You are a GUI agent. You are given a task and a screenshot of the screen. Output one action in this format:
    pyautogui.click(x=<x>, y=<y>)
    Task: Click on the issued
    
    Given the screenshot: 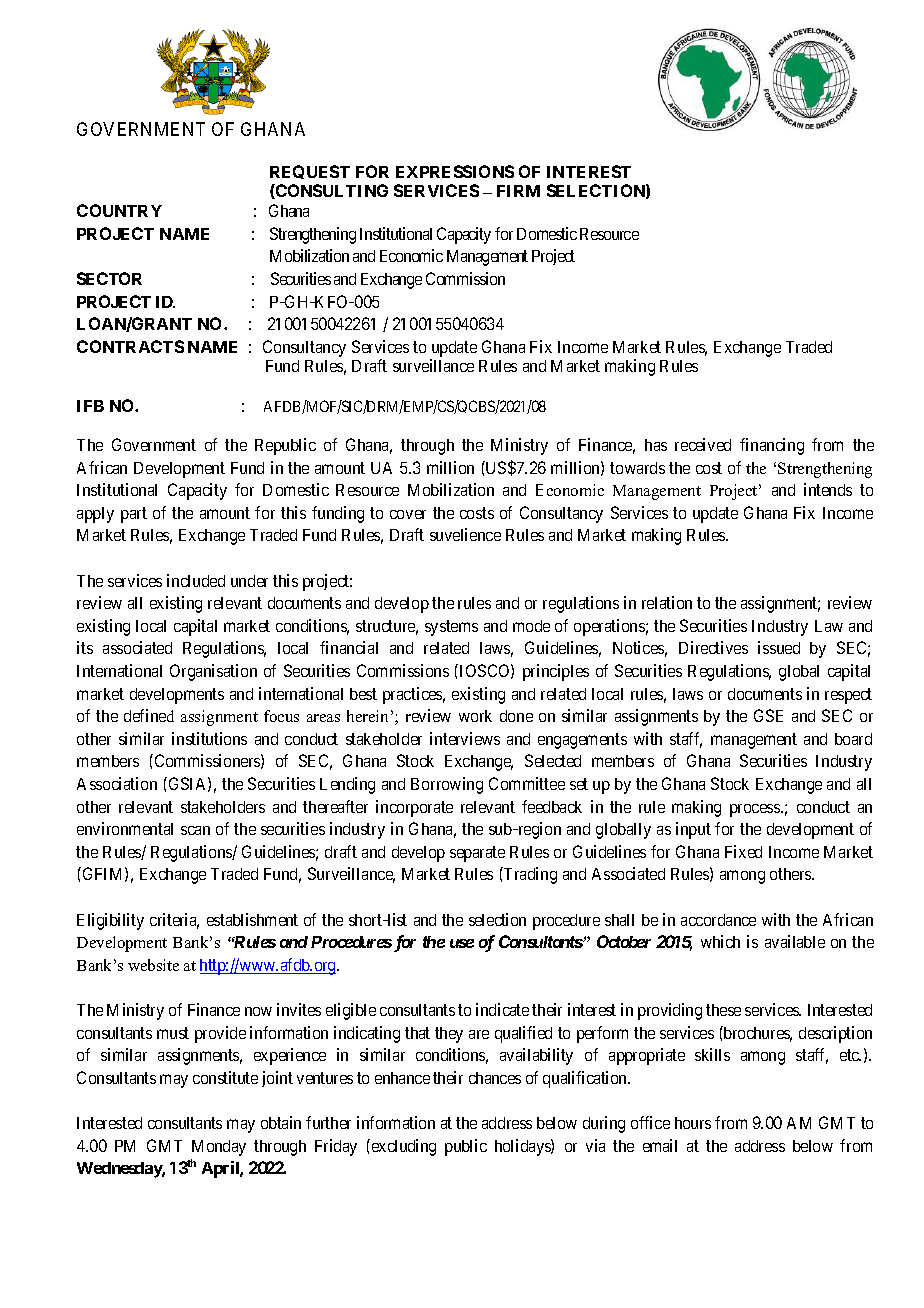 What is the action you would take?
    pyautogui.click(x=779, y=647)
